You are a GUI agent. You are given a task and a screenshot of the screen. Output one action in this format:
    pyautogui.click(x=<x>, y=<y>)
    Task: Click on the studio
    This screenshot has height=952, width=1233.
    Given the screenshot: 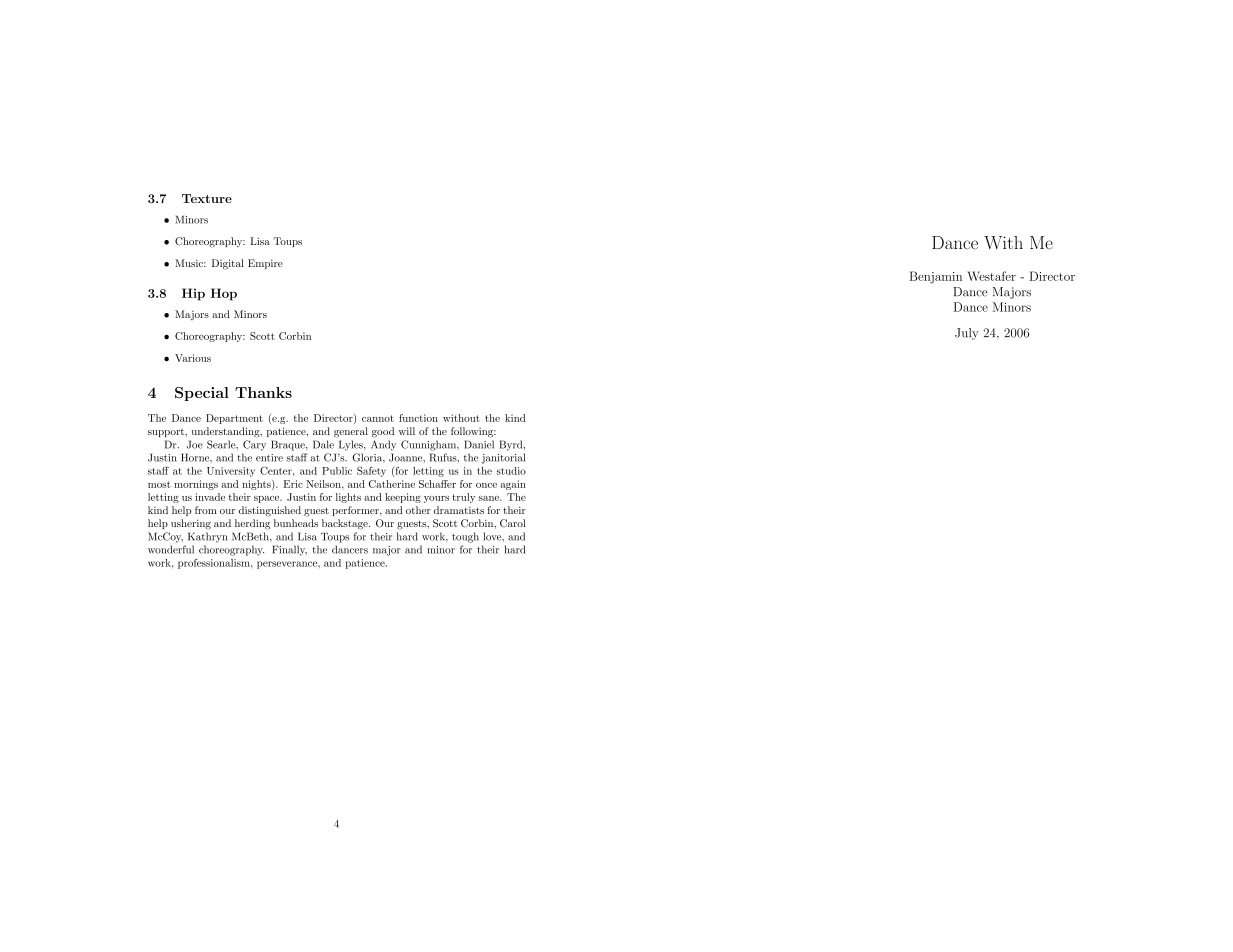 What is the action you would take?
    pyautogui.click(x=511, y=471)
